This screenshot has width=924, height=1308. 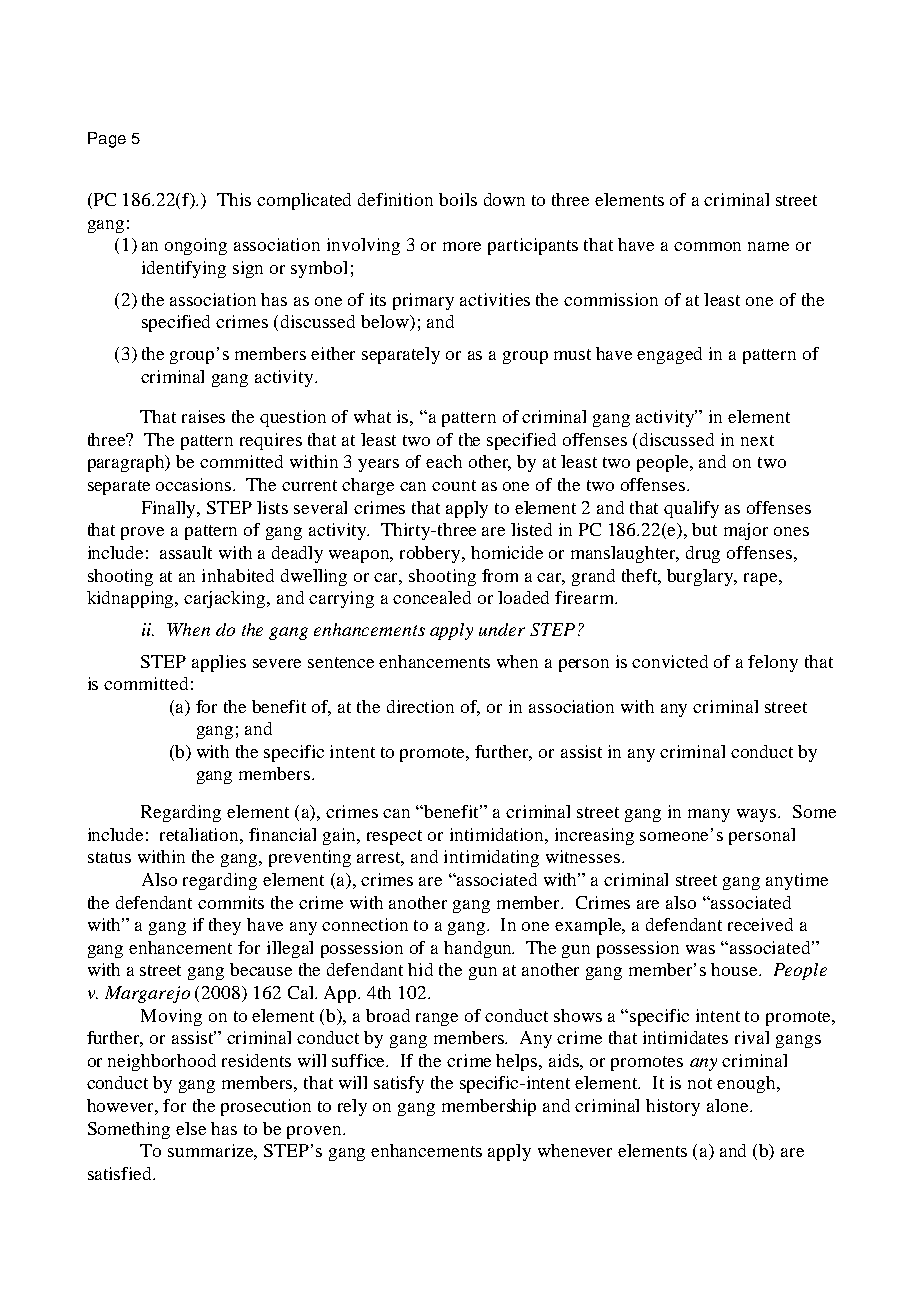 I want to click on common, so click(x=707, y=246).
